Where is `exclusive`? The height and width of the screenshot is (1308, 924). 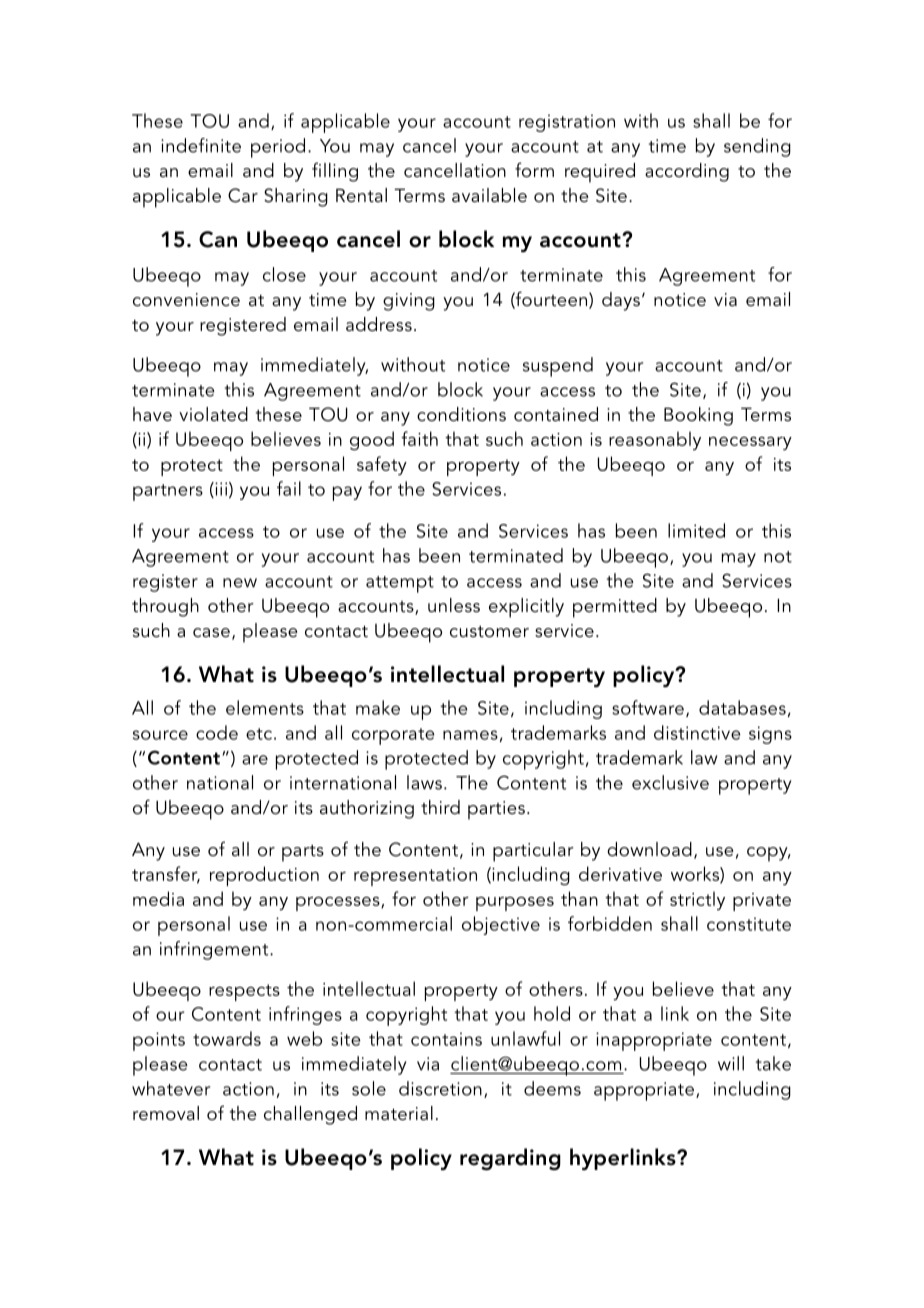 exclusive is located at coordinates (670, 782).
